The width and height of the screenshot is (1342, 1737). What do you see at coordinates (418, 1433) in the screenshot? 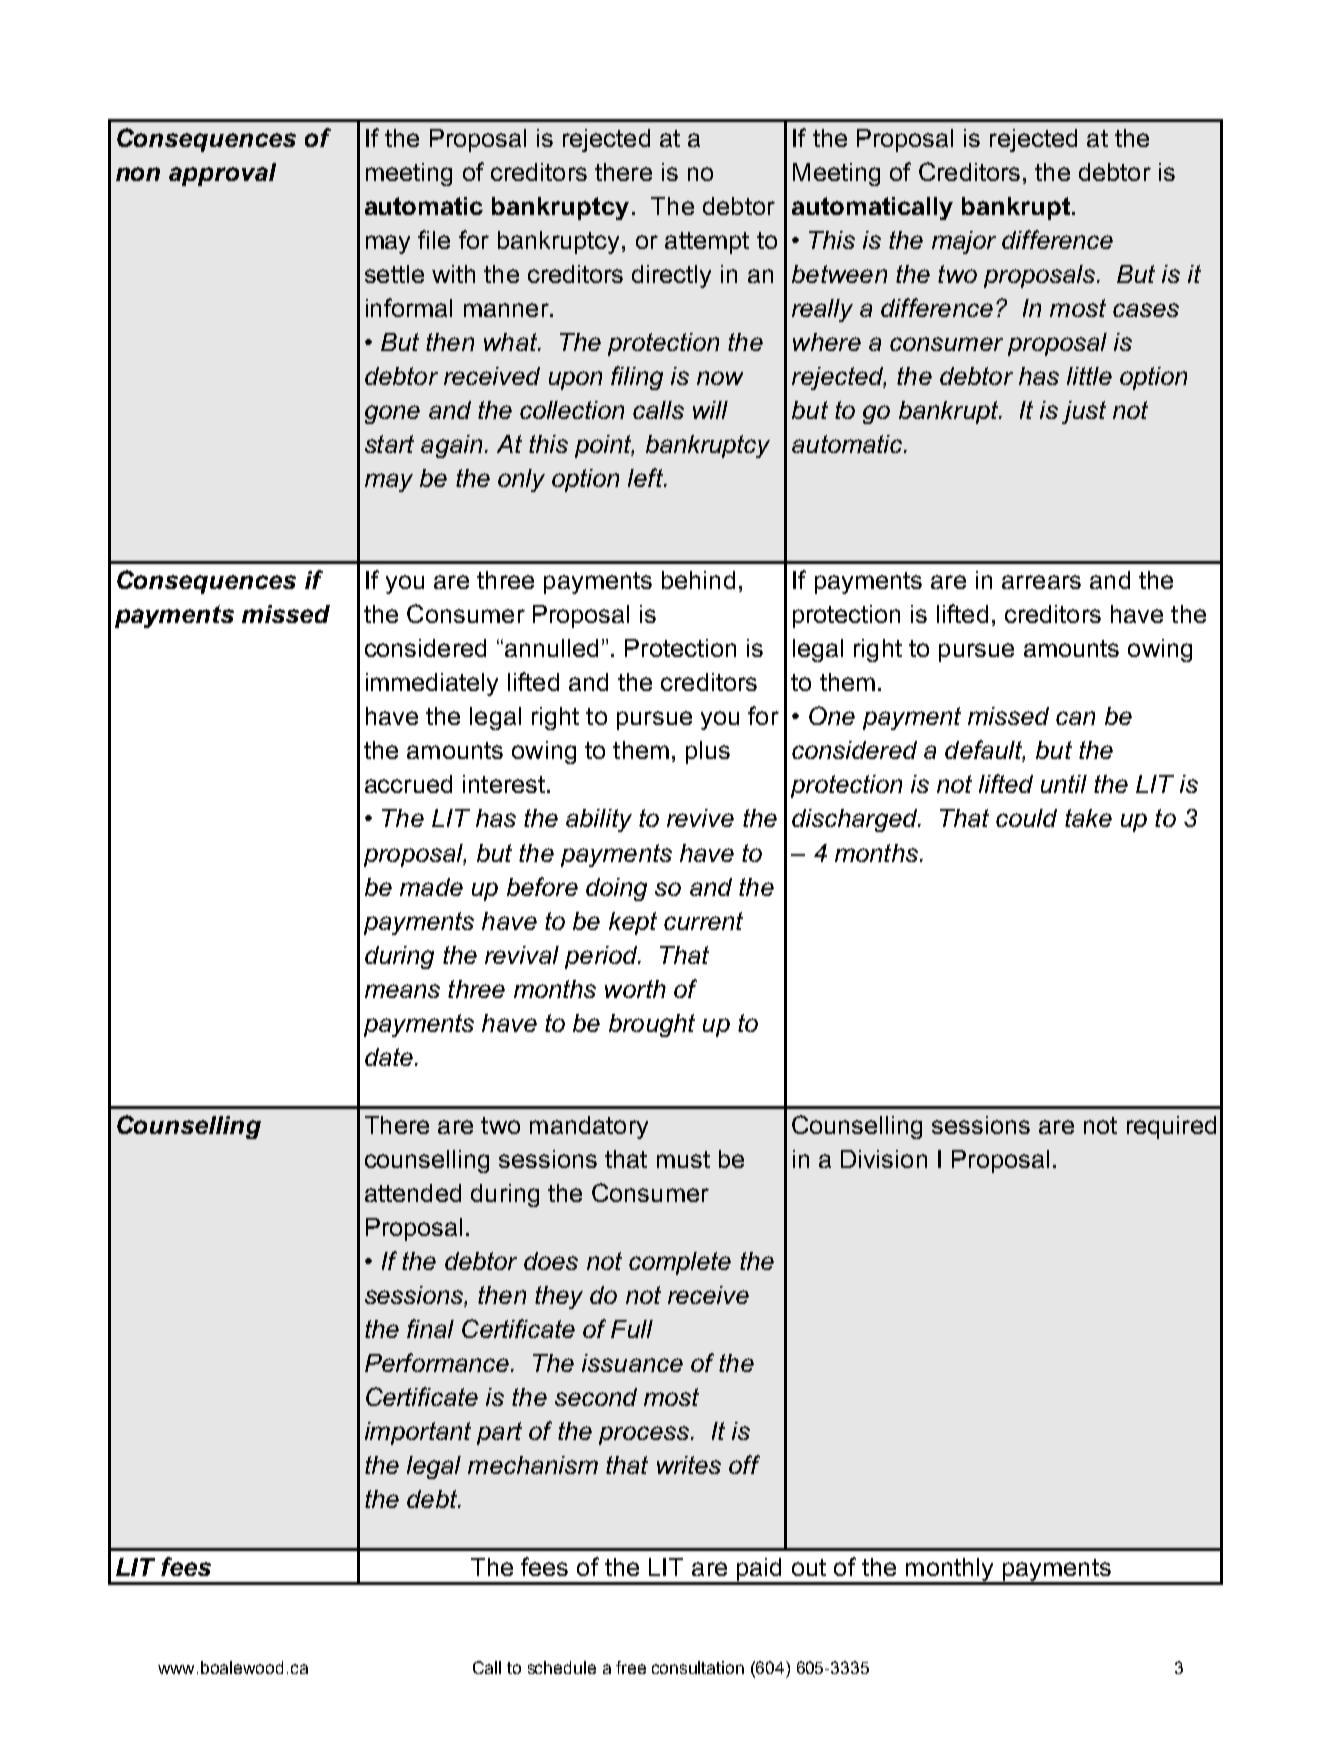
I see `important` at bounding box center [418, 1433].
